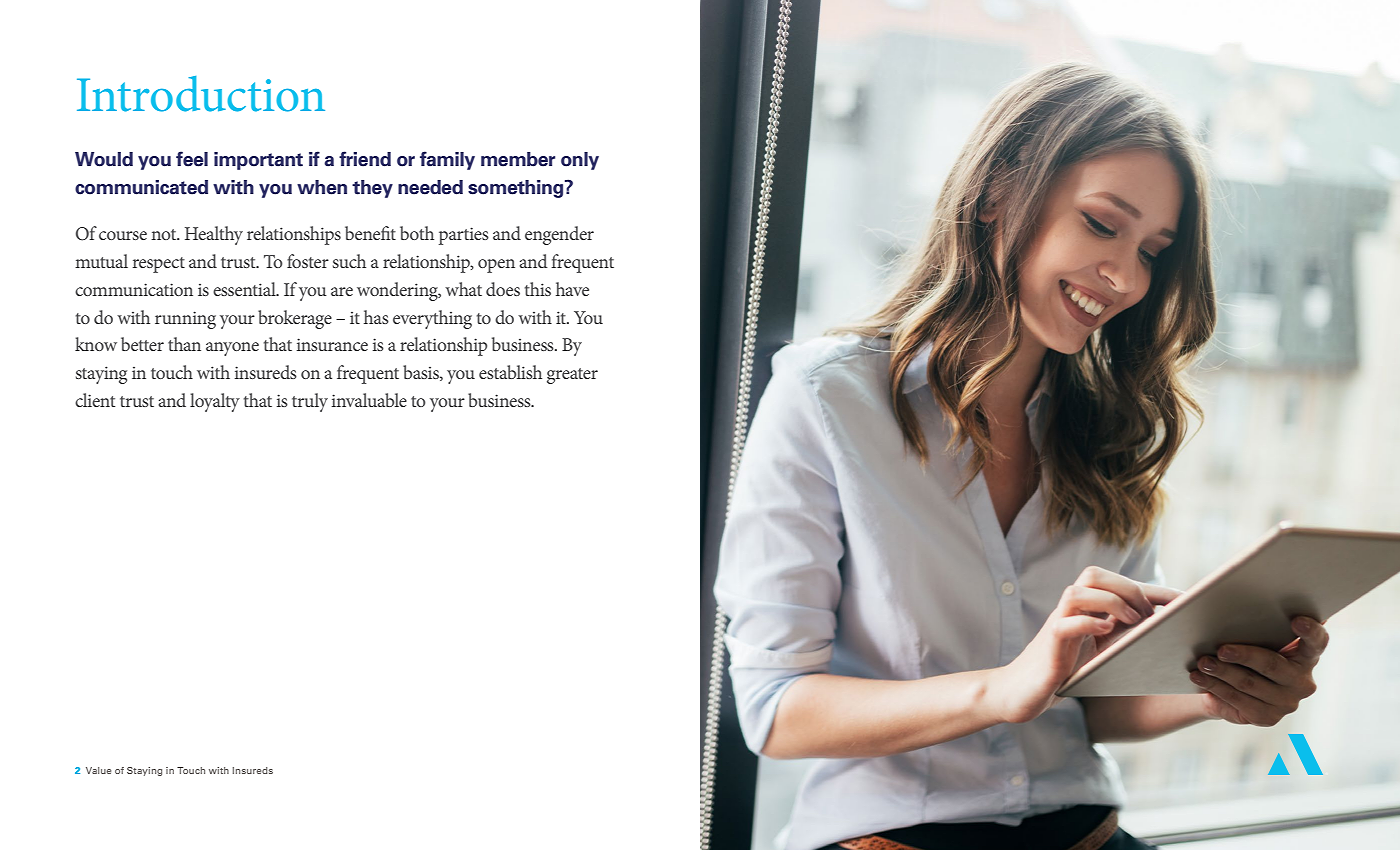  Describe the element at coordinates (142, 344) in the image. I see `better` at that location.
